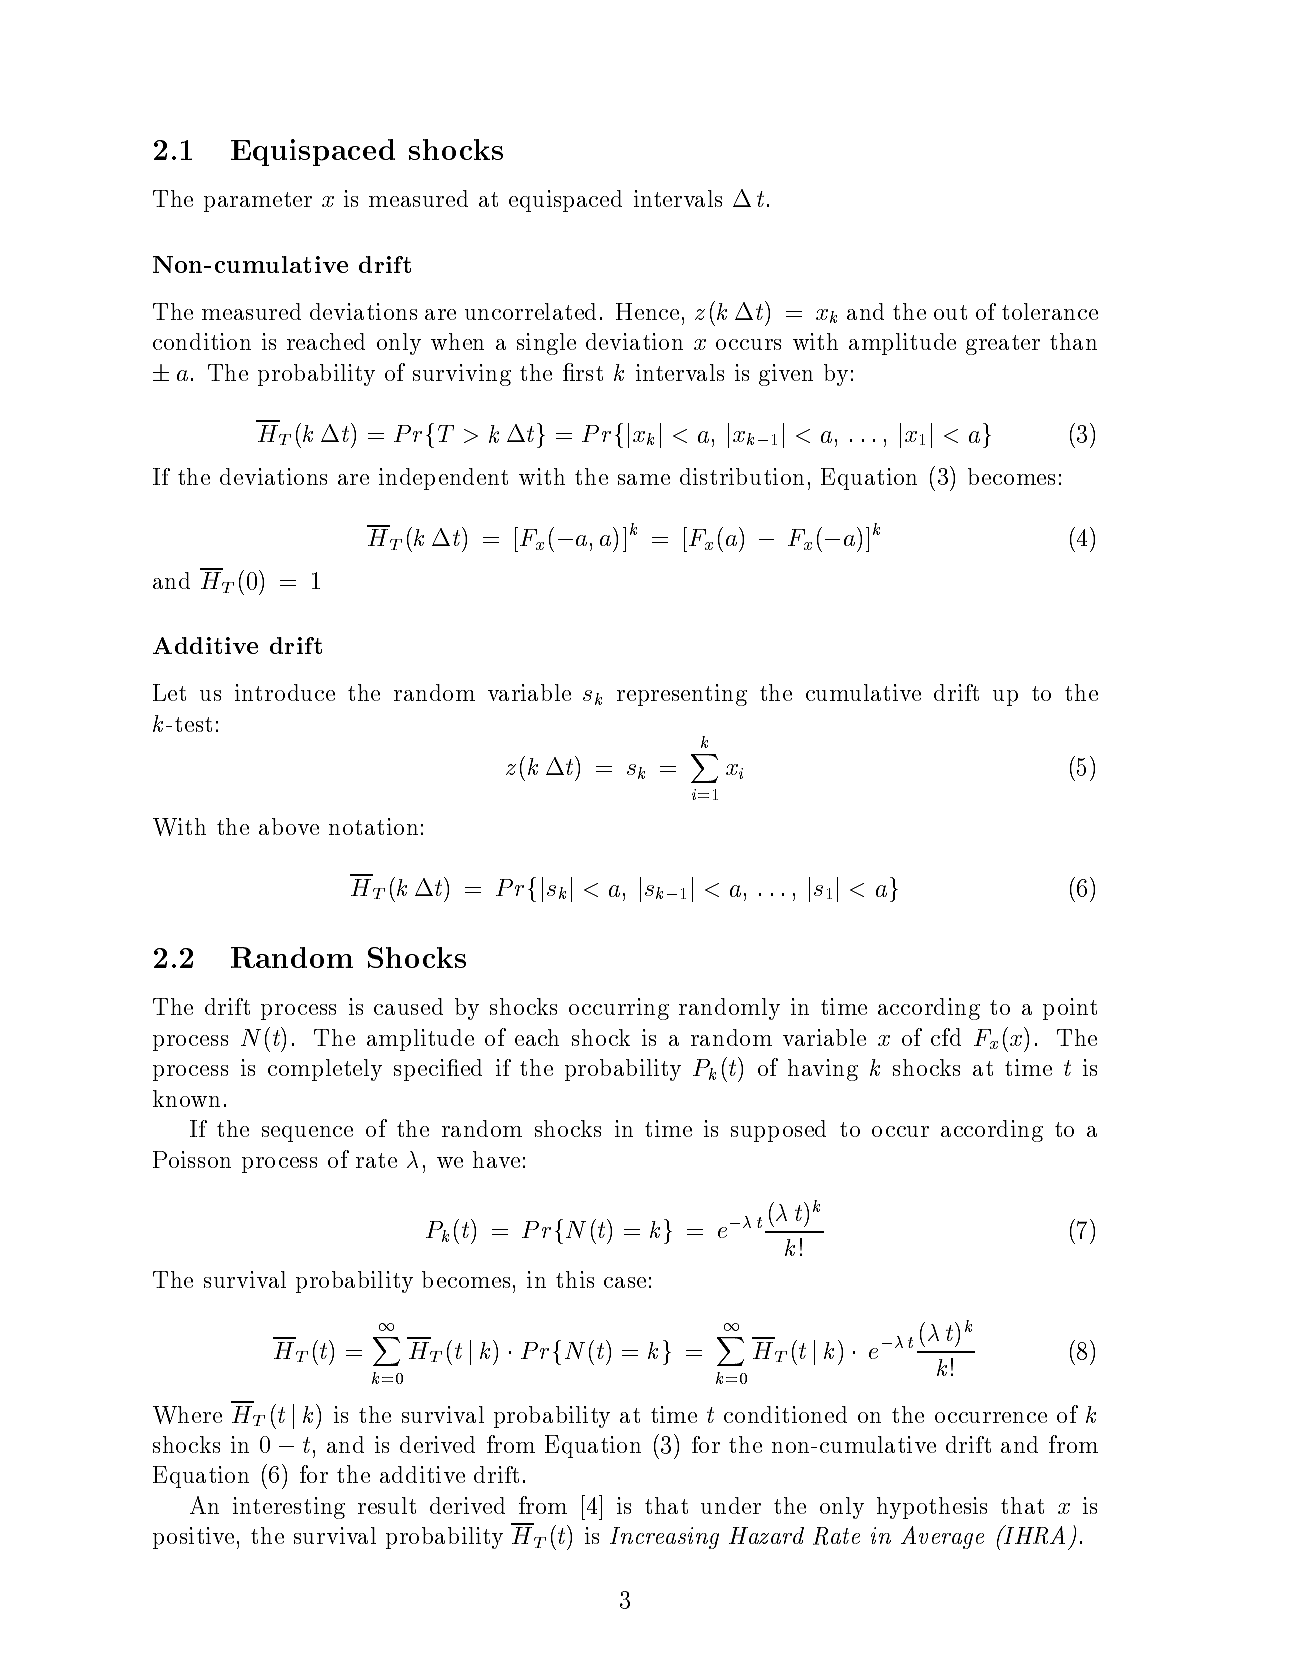 Image resolution: width=1292 pixels, height=1672 pixels. What do you see at coordinates (443, 479) in the page?
I see `independent` at bounding box center [443, 479].
